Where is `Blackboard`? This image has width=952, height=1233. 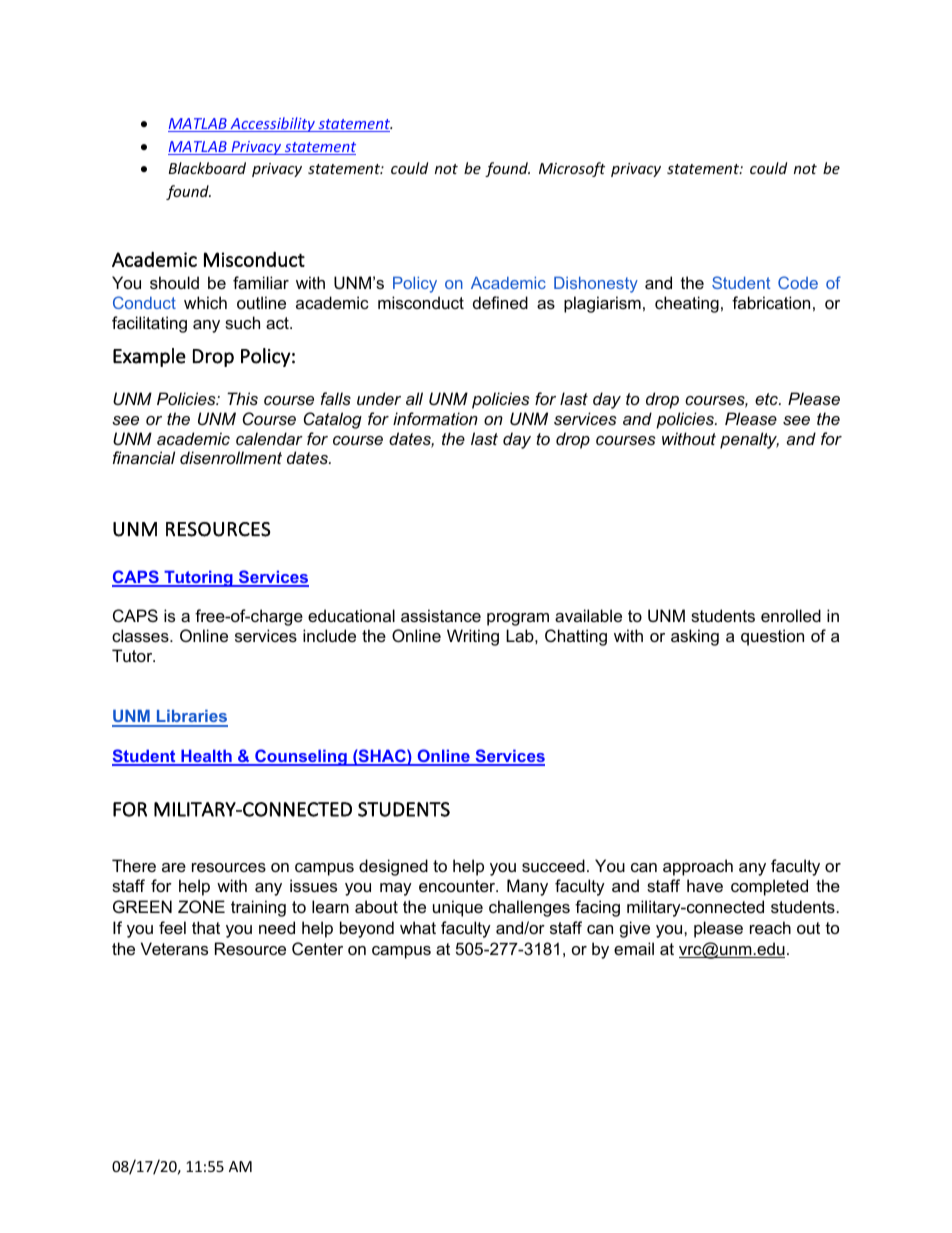 Blackboard is located at coordinates (207, 168).
